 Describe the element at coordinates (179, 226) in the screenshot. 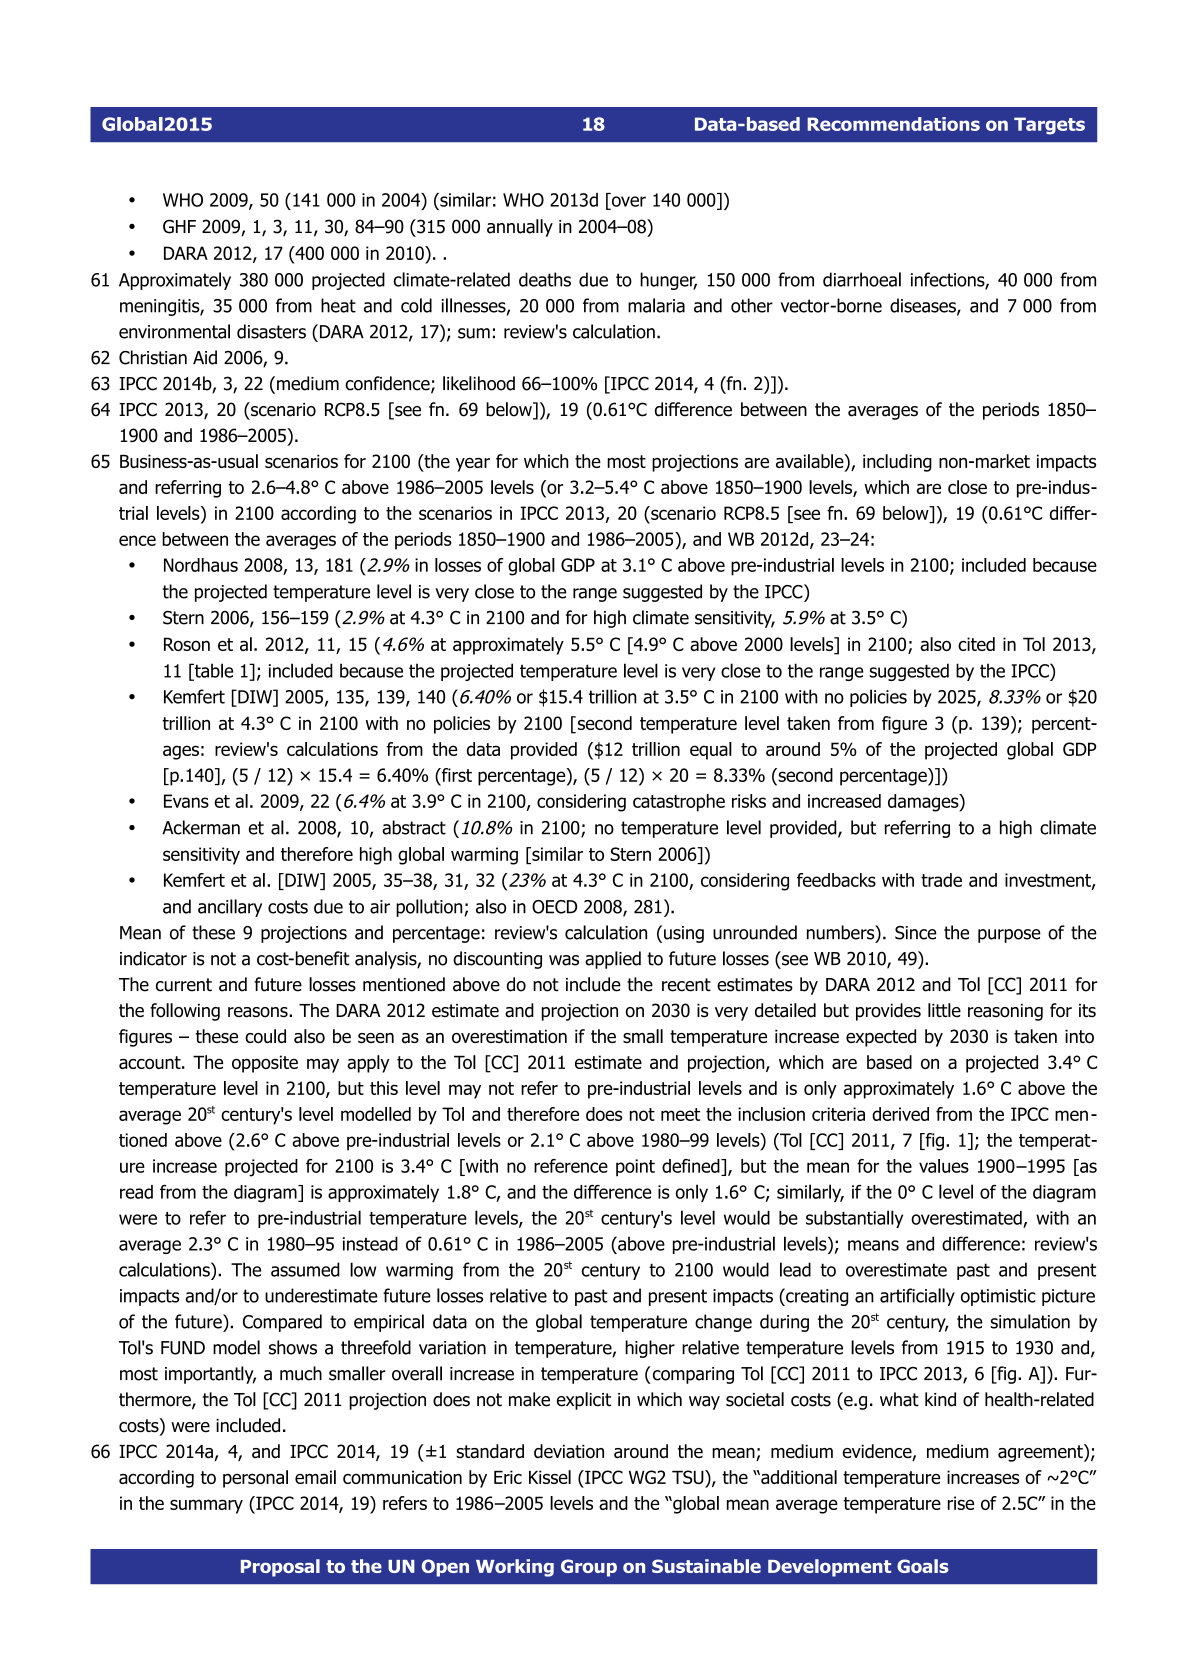

I see `GHF` at that location.
